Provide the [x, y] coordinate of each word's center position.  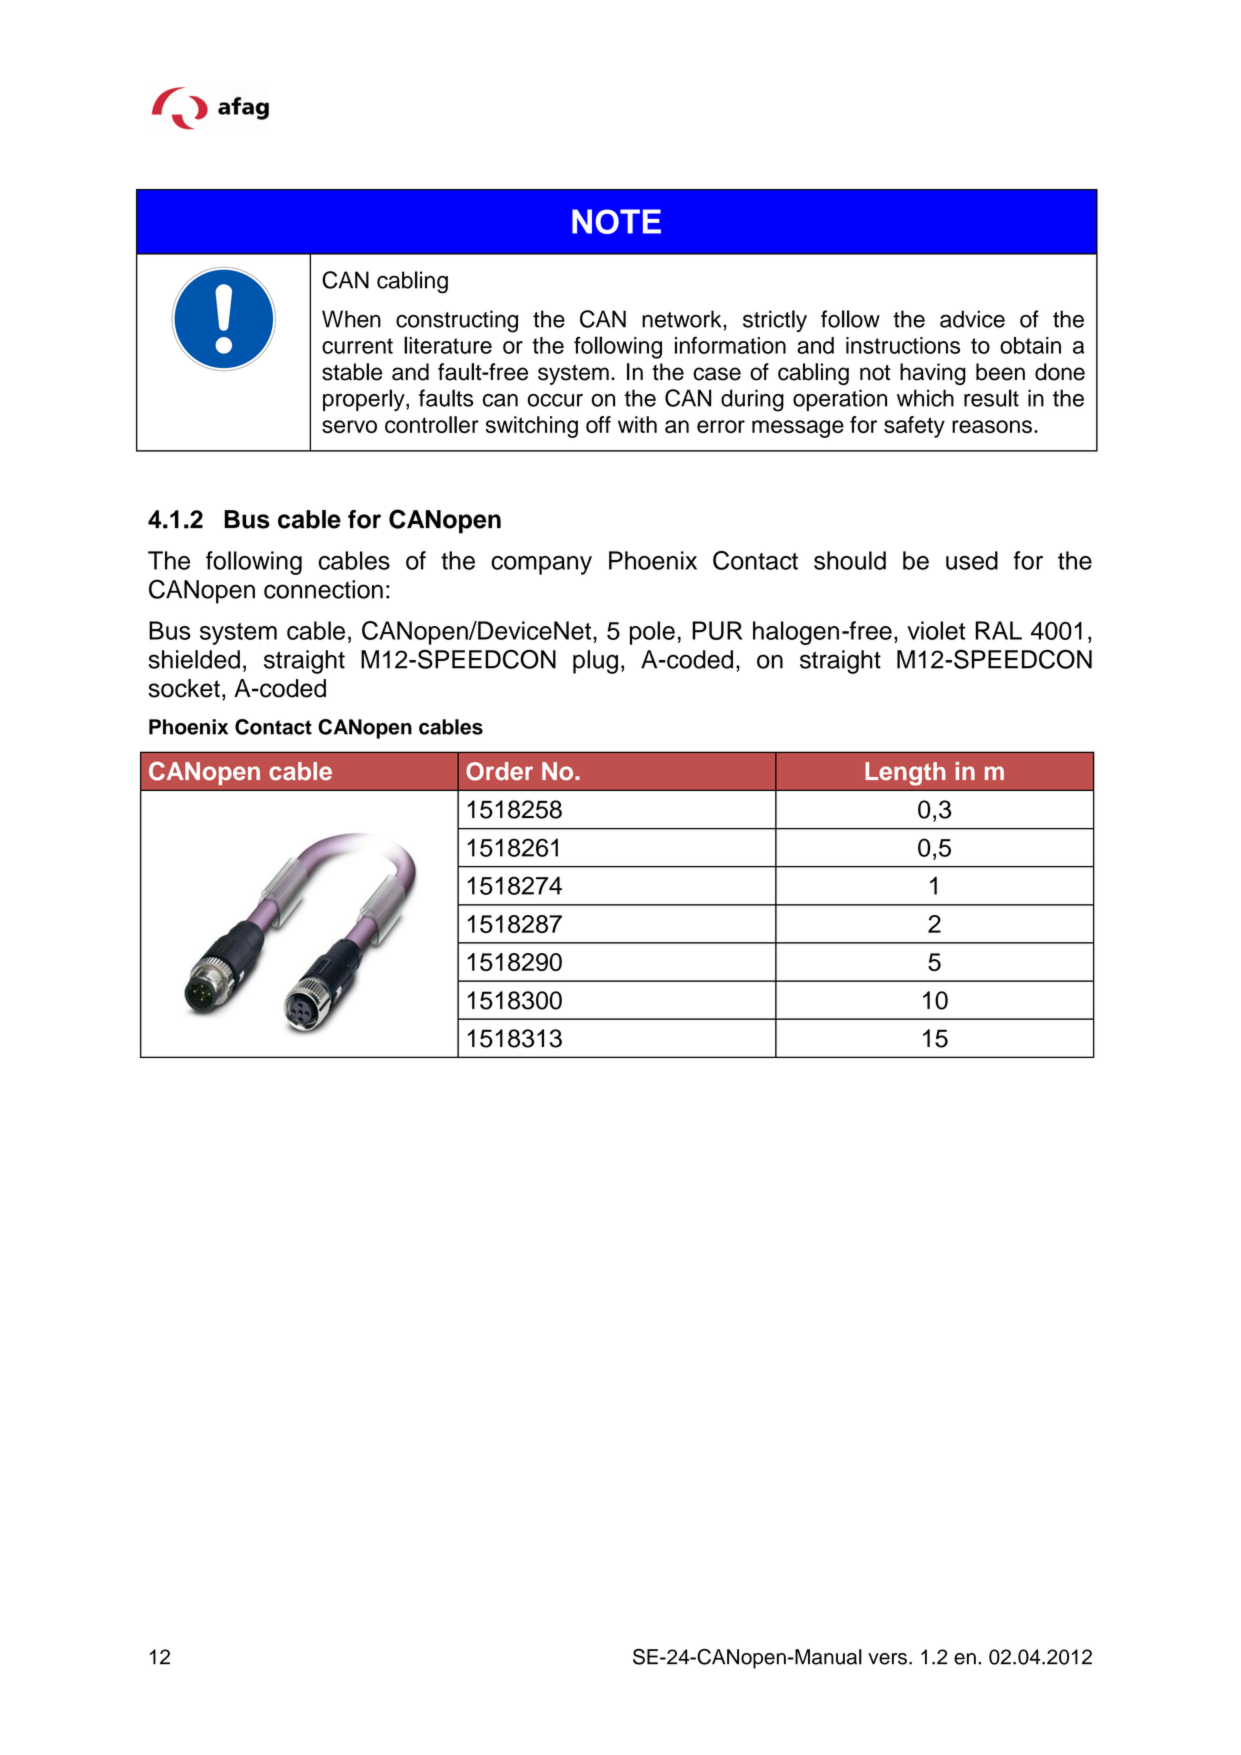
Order [499, 771]
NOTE [616, 221]
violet [936, 630]
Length [905, 774]
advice [972, 319]
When [351, 319]
